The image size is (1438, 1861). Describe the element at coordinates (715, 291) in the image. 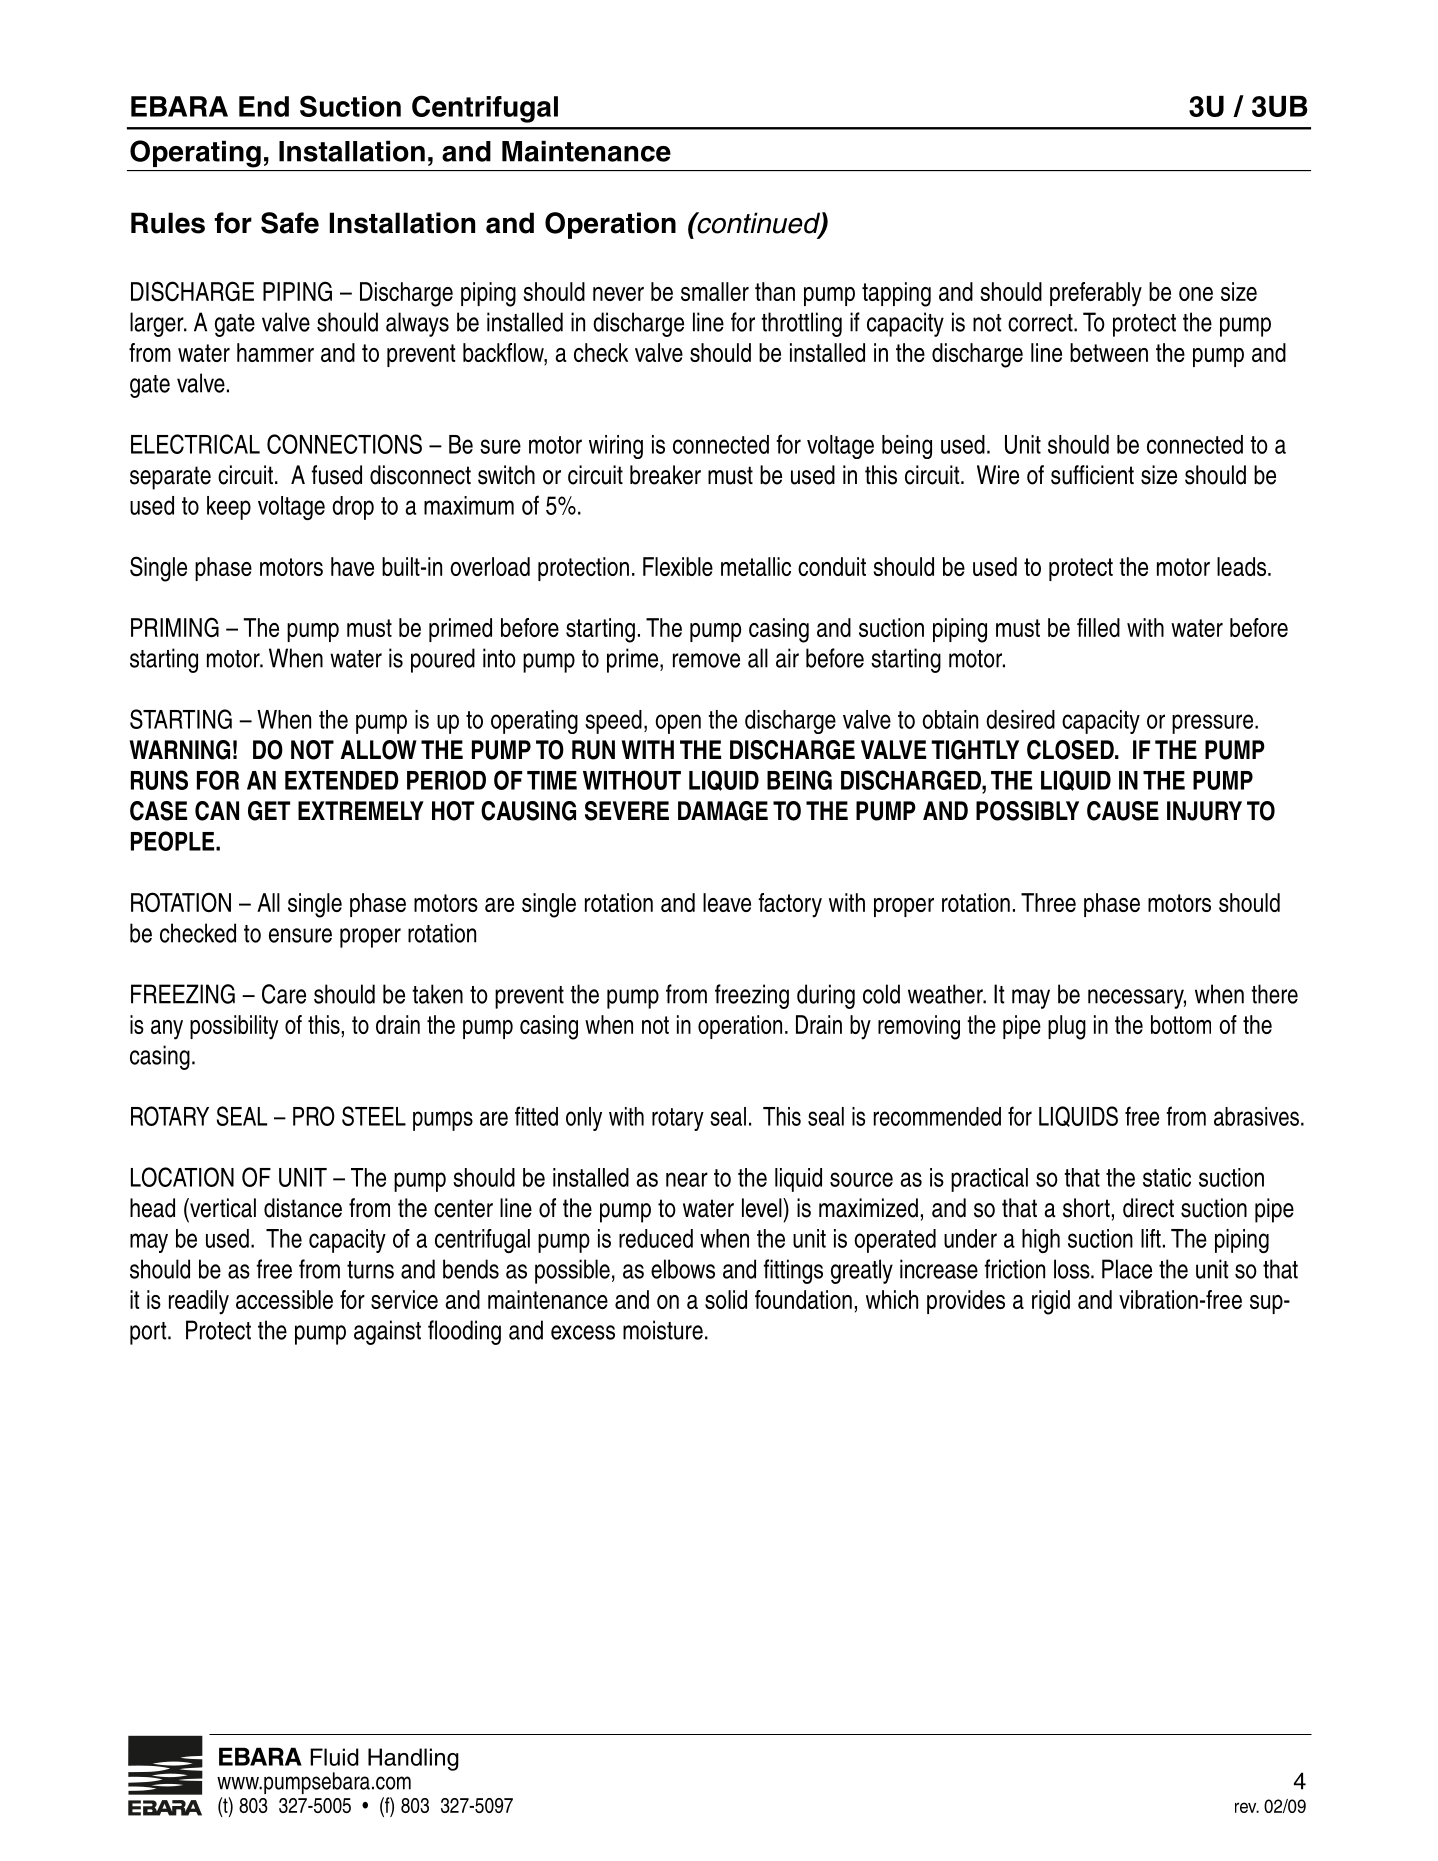

I see `smaller` at that location.
